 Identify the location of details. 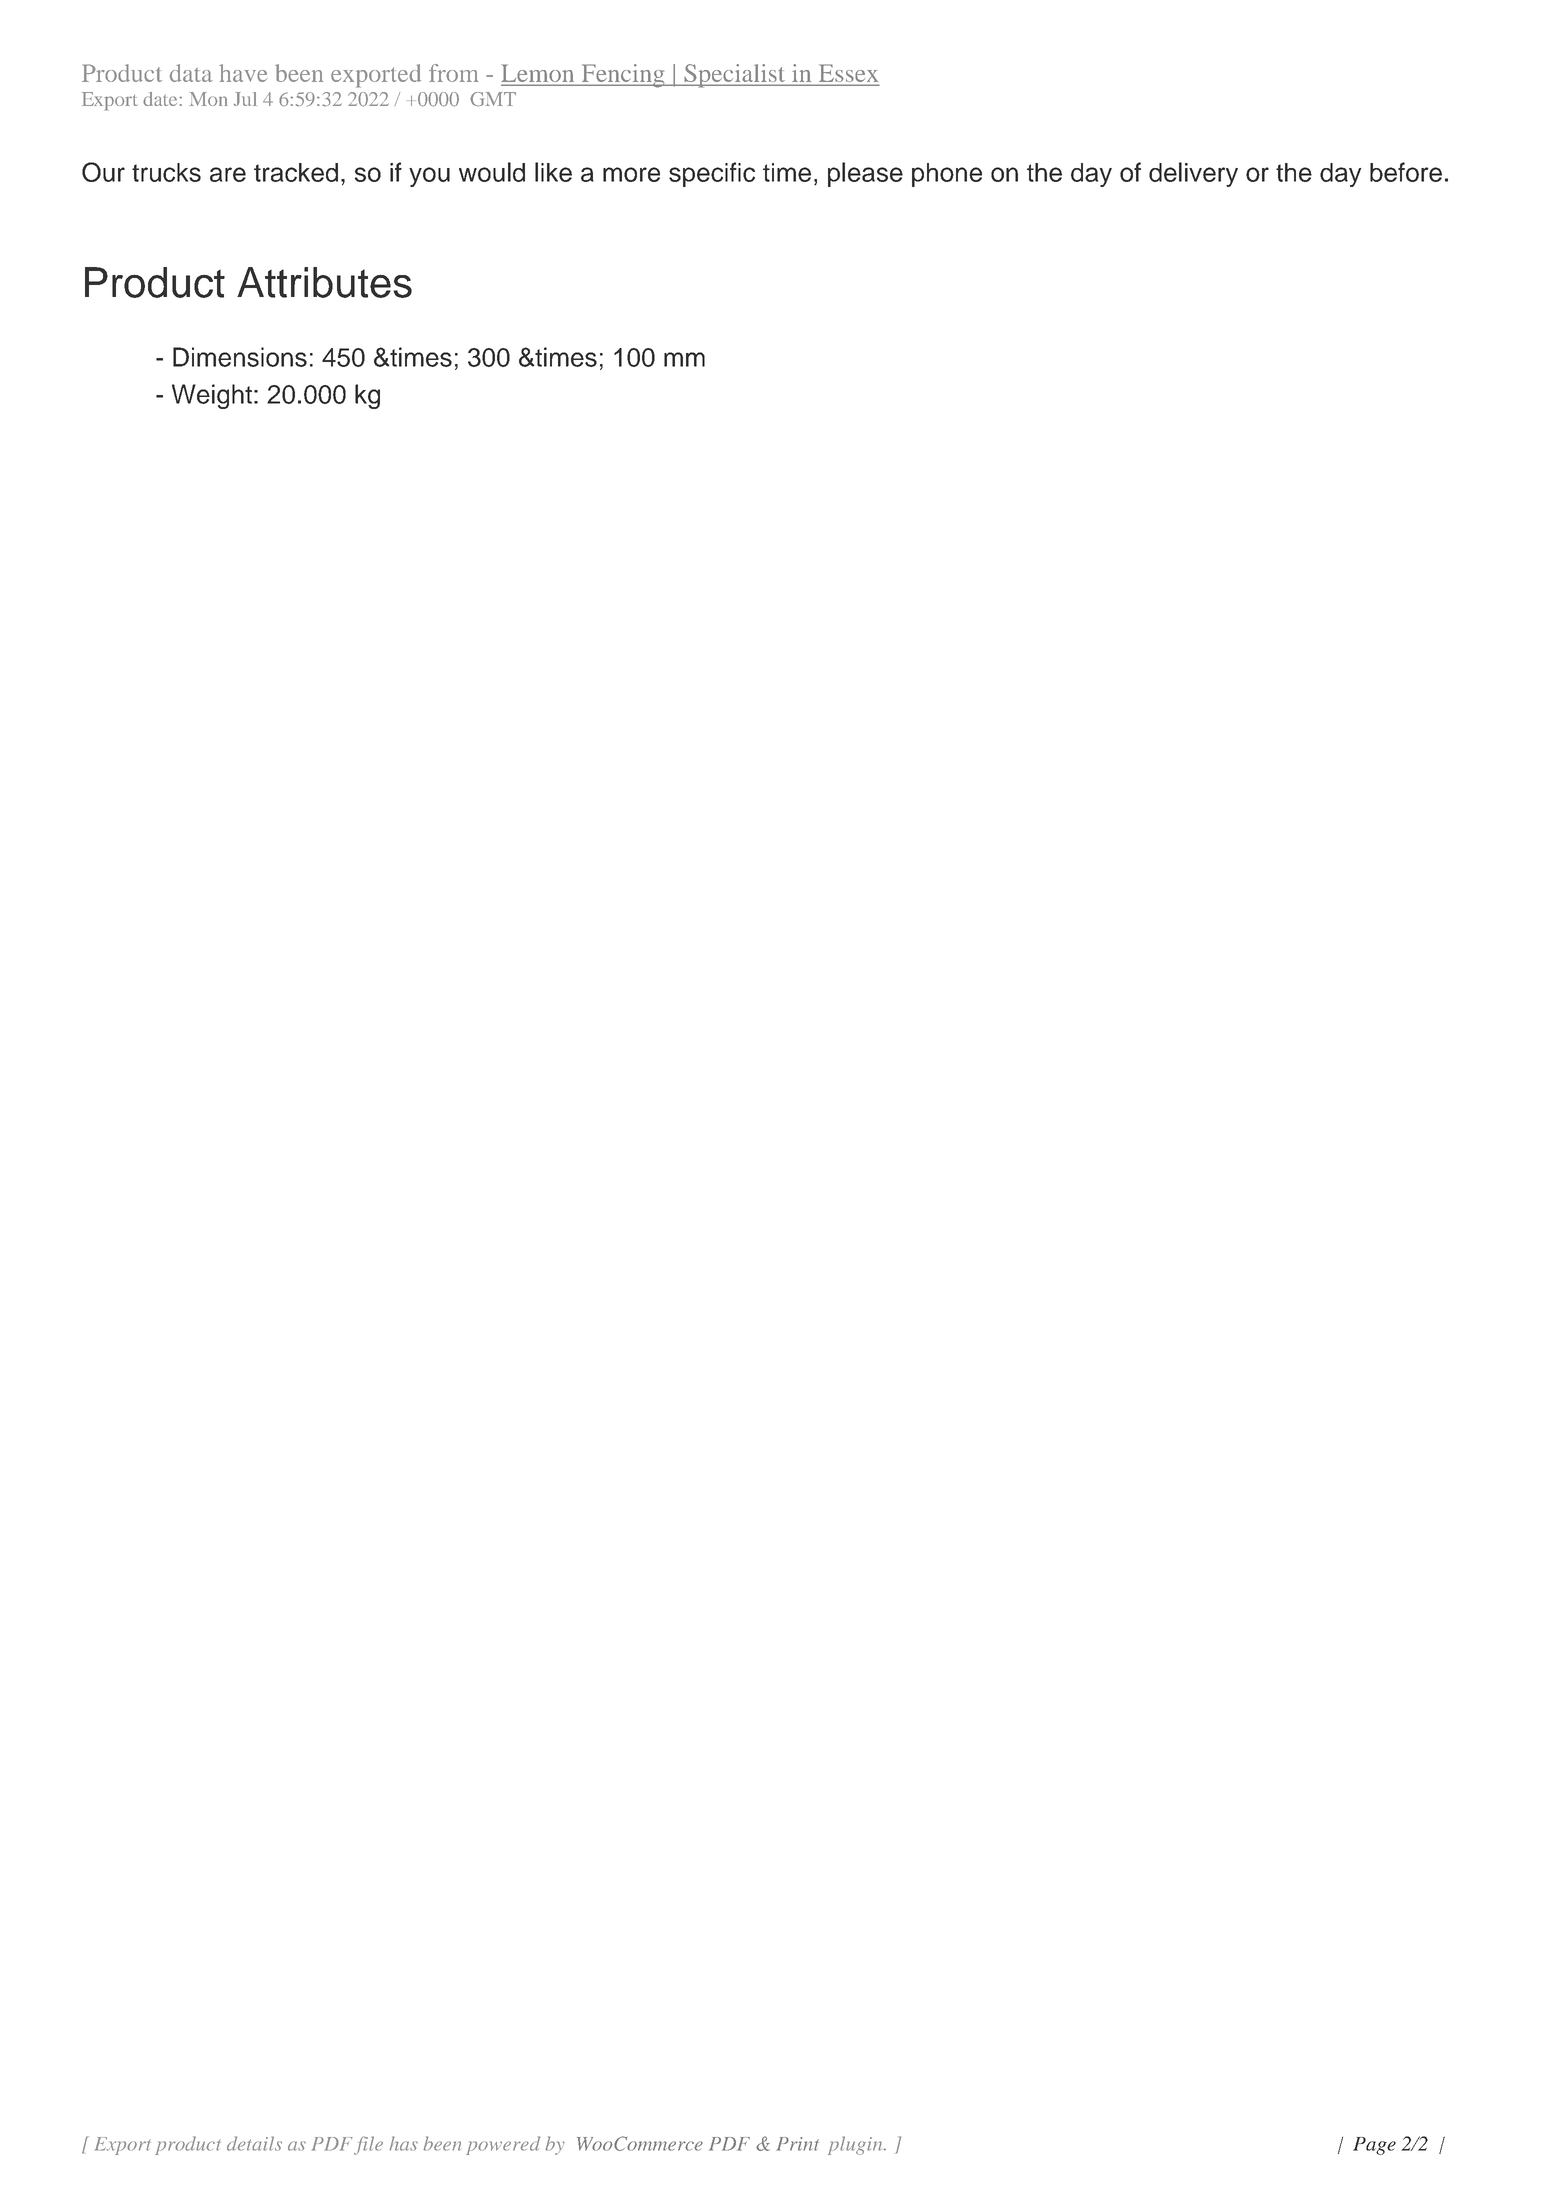
(254, 2143).
